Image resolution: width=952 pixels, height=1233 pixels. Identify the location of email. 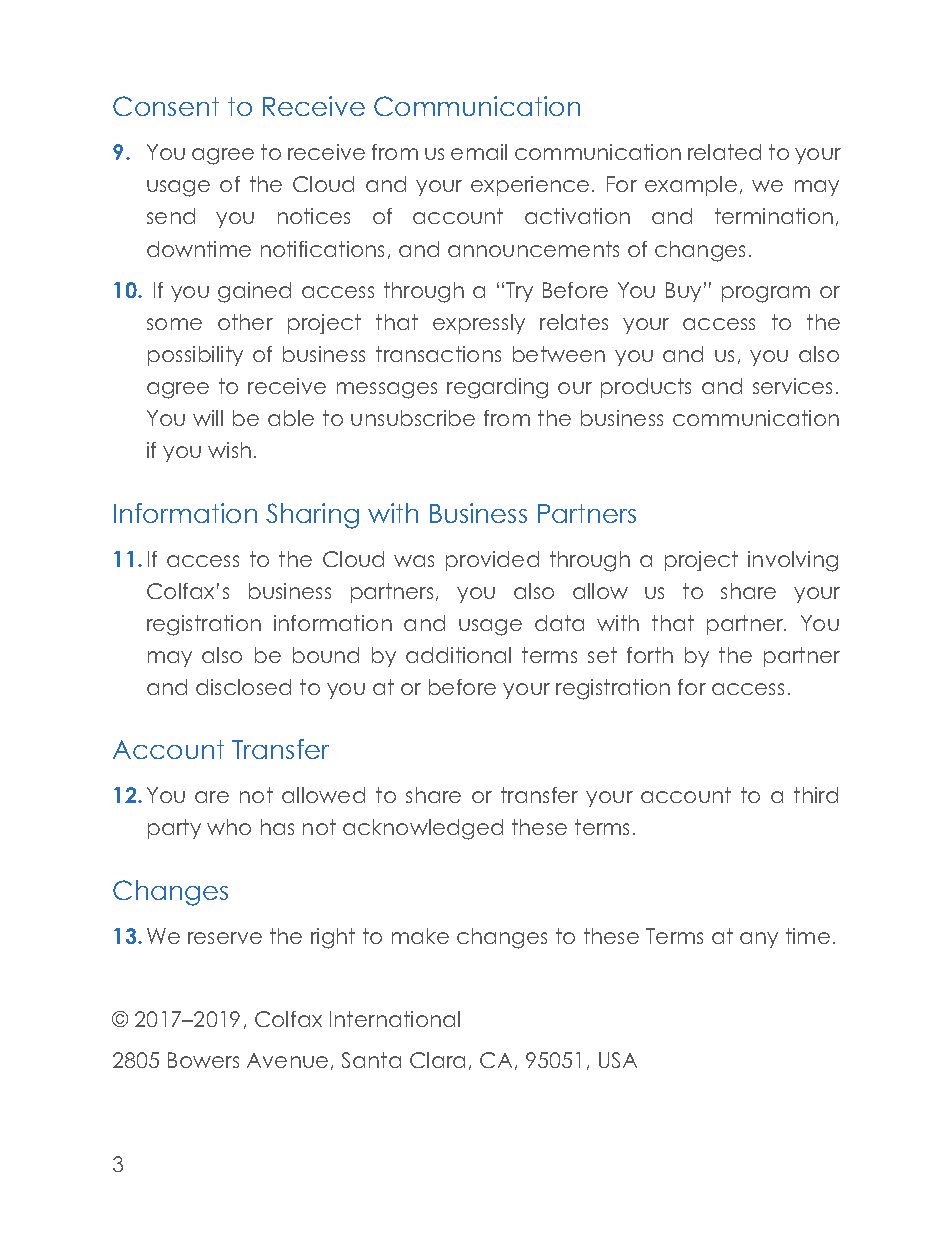
(479, 152).
